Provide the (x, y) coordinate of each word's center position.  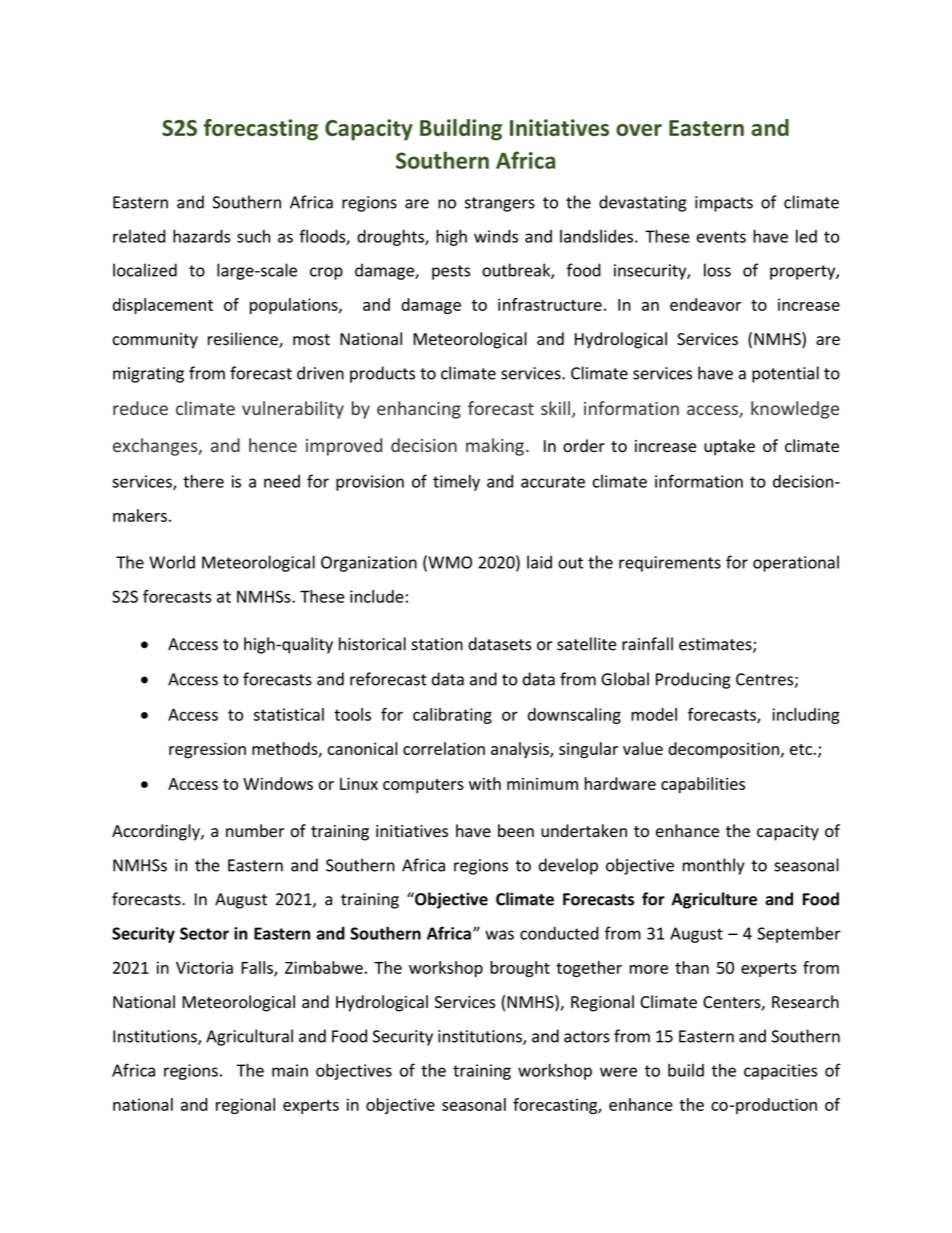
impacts (724, 204)
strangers (500, 204)
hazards (201, 236)
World (172, 562)
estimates (716, 645)
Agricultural (249, 1037)
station (437, 644)
